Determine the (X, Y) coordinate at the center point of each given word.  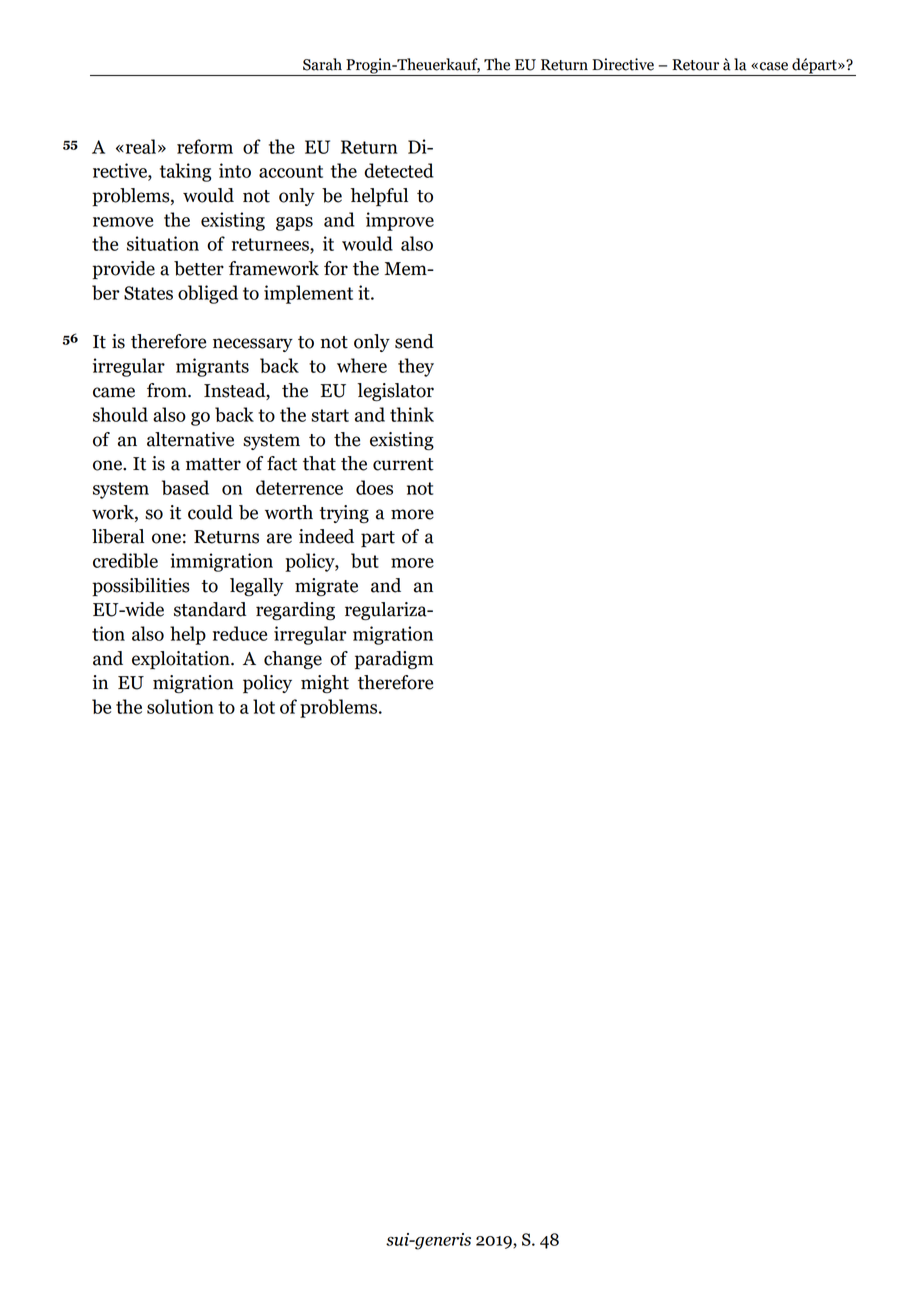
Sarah (322, 64)
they (416, 367)
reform (205, 146)
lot (264, 706)
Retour (695, 65)
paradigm (394, 660)
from (168, 390)
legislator (395, 392)
